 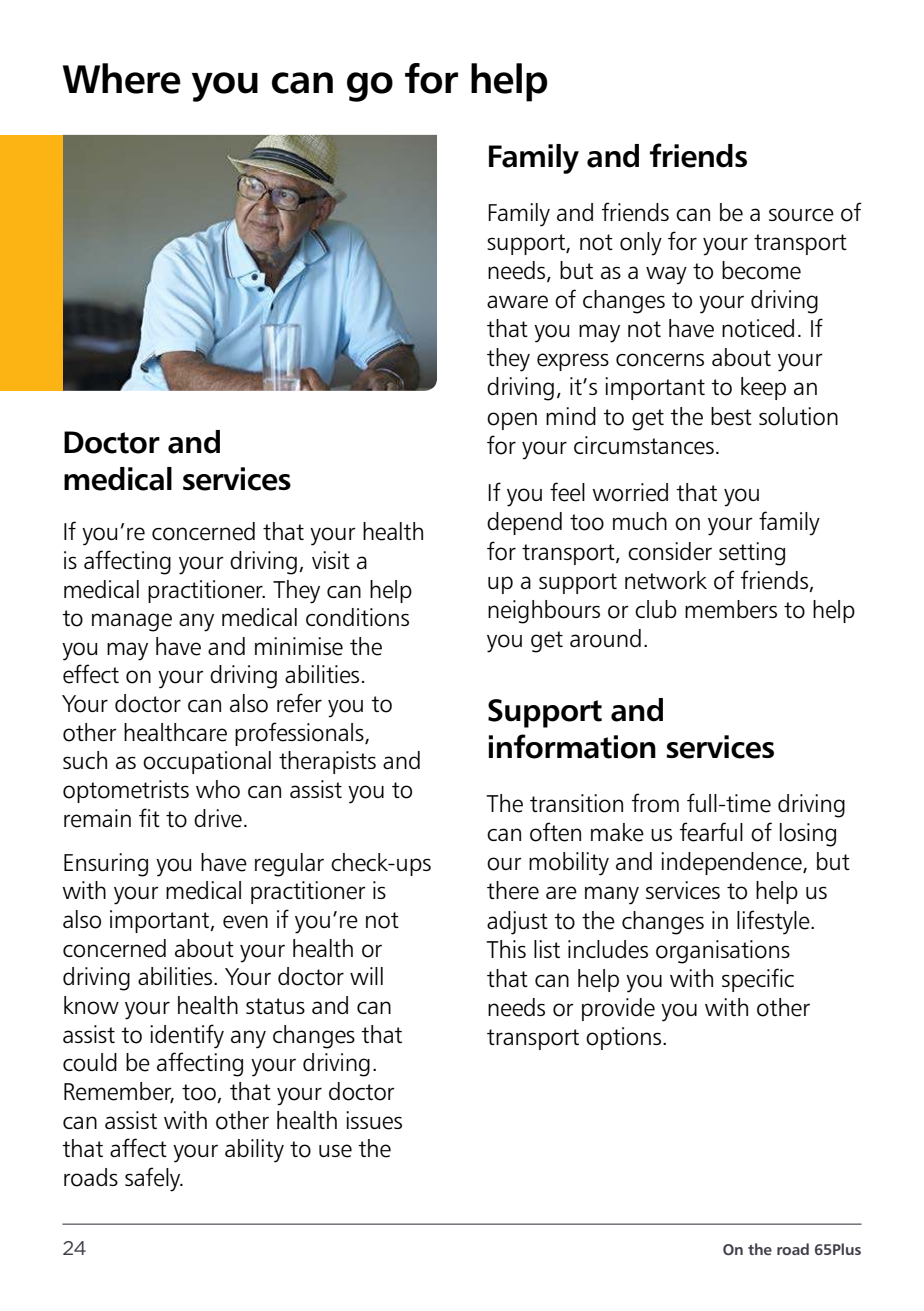 What do you see at coordinates (731, 609) in the screenshot?
I see `members` at bounding box center [731, 609].
